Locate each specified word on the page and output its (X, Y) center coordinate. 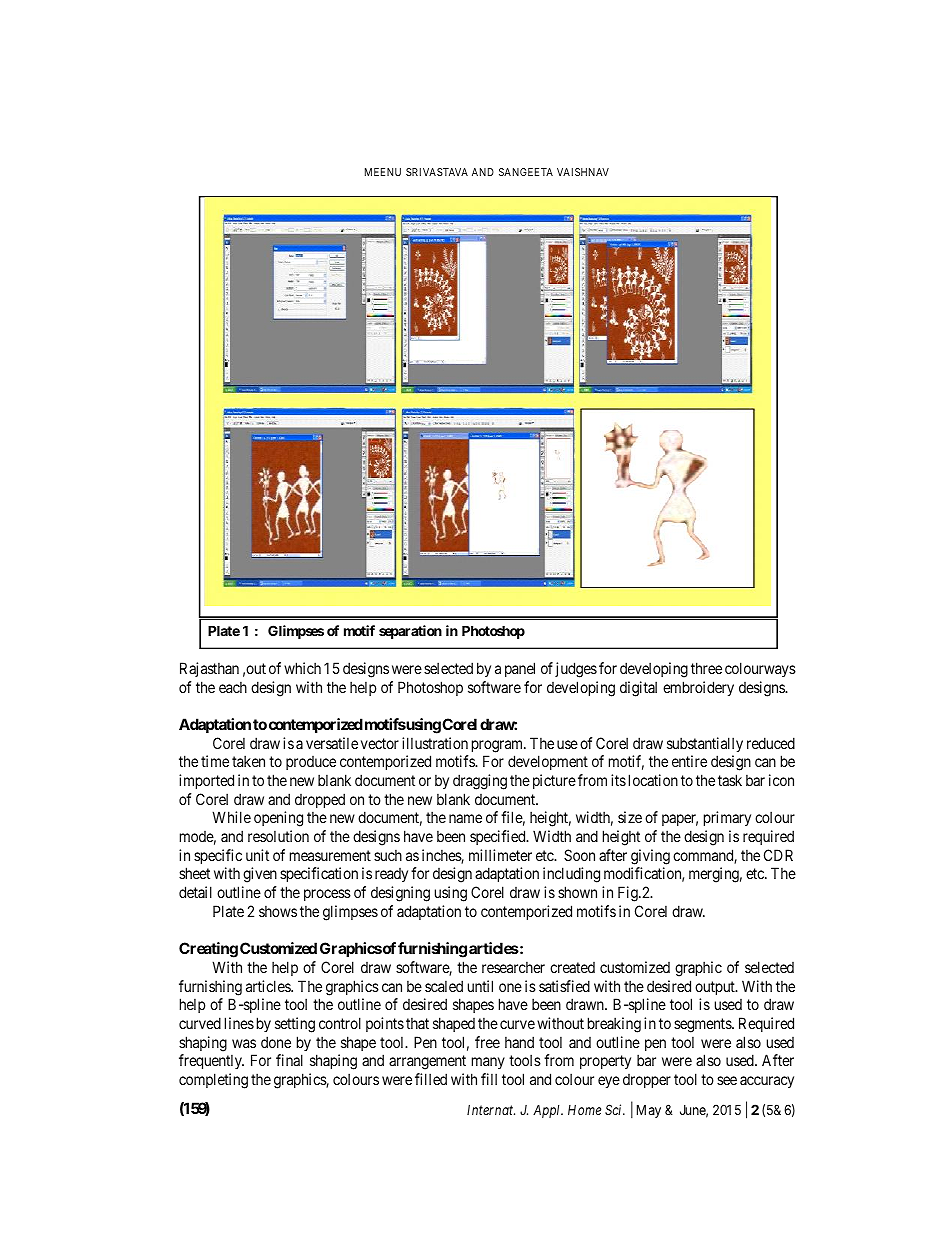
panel (520, 669)
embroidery (698, 688)
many (488, 1063)
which (302, 668)
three (706, 668)
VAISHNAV (583, 172)
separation (410, 632)
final (289, 1060)
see (727, 1080)
